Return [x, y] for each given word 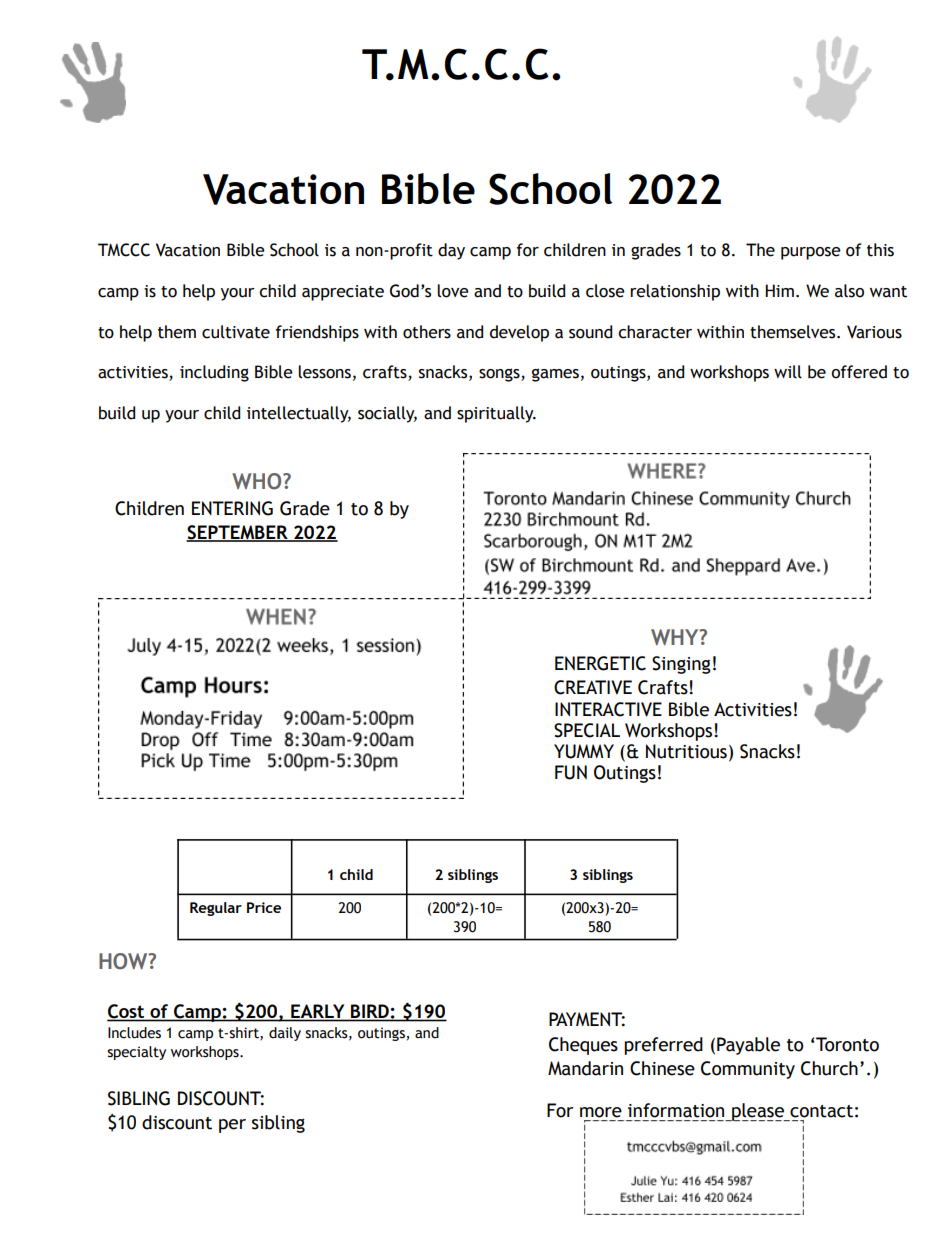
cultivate [236, 332]
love [453, 291]
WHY [676, 637]
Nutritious [686, 751]
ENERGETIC [600, 663]
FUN [571, 772]
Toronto [847, 1044]
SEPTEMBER [238, 533]
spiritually [496, 414]
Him [779, 290]
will [788, 372]
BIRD [370, 1012]
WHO [258, 481]
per [232, 1126]
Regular [216, 909]
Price [264, 907]
